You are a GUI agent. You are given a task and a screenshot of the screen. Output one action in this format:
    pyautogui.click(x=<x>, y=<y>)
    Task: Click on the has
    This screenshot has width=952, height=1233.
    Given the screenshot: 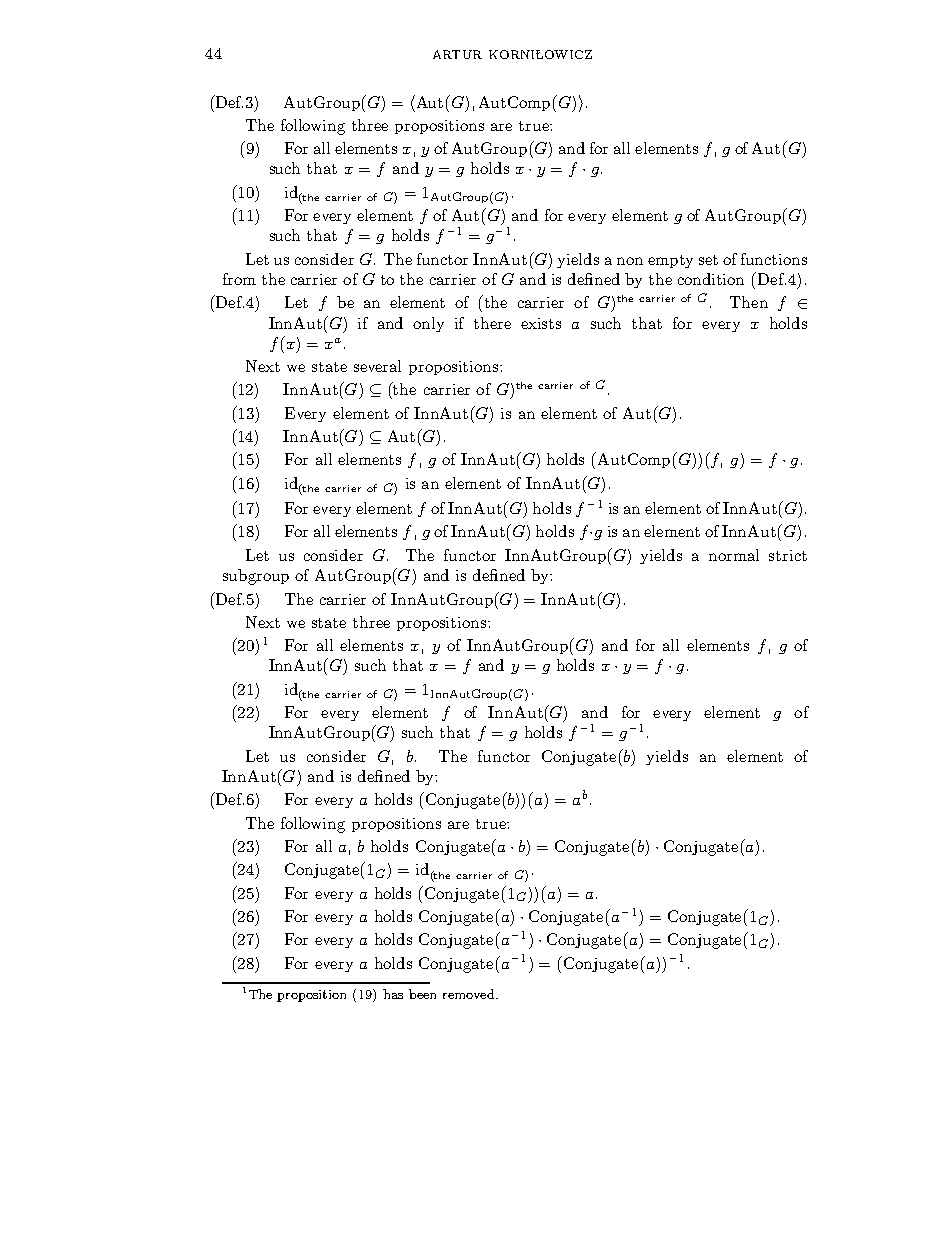 What is the action you would take?
    pyautogui.click(x=393, y=994)
